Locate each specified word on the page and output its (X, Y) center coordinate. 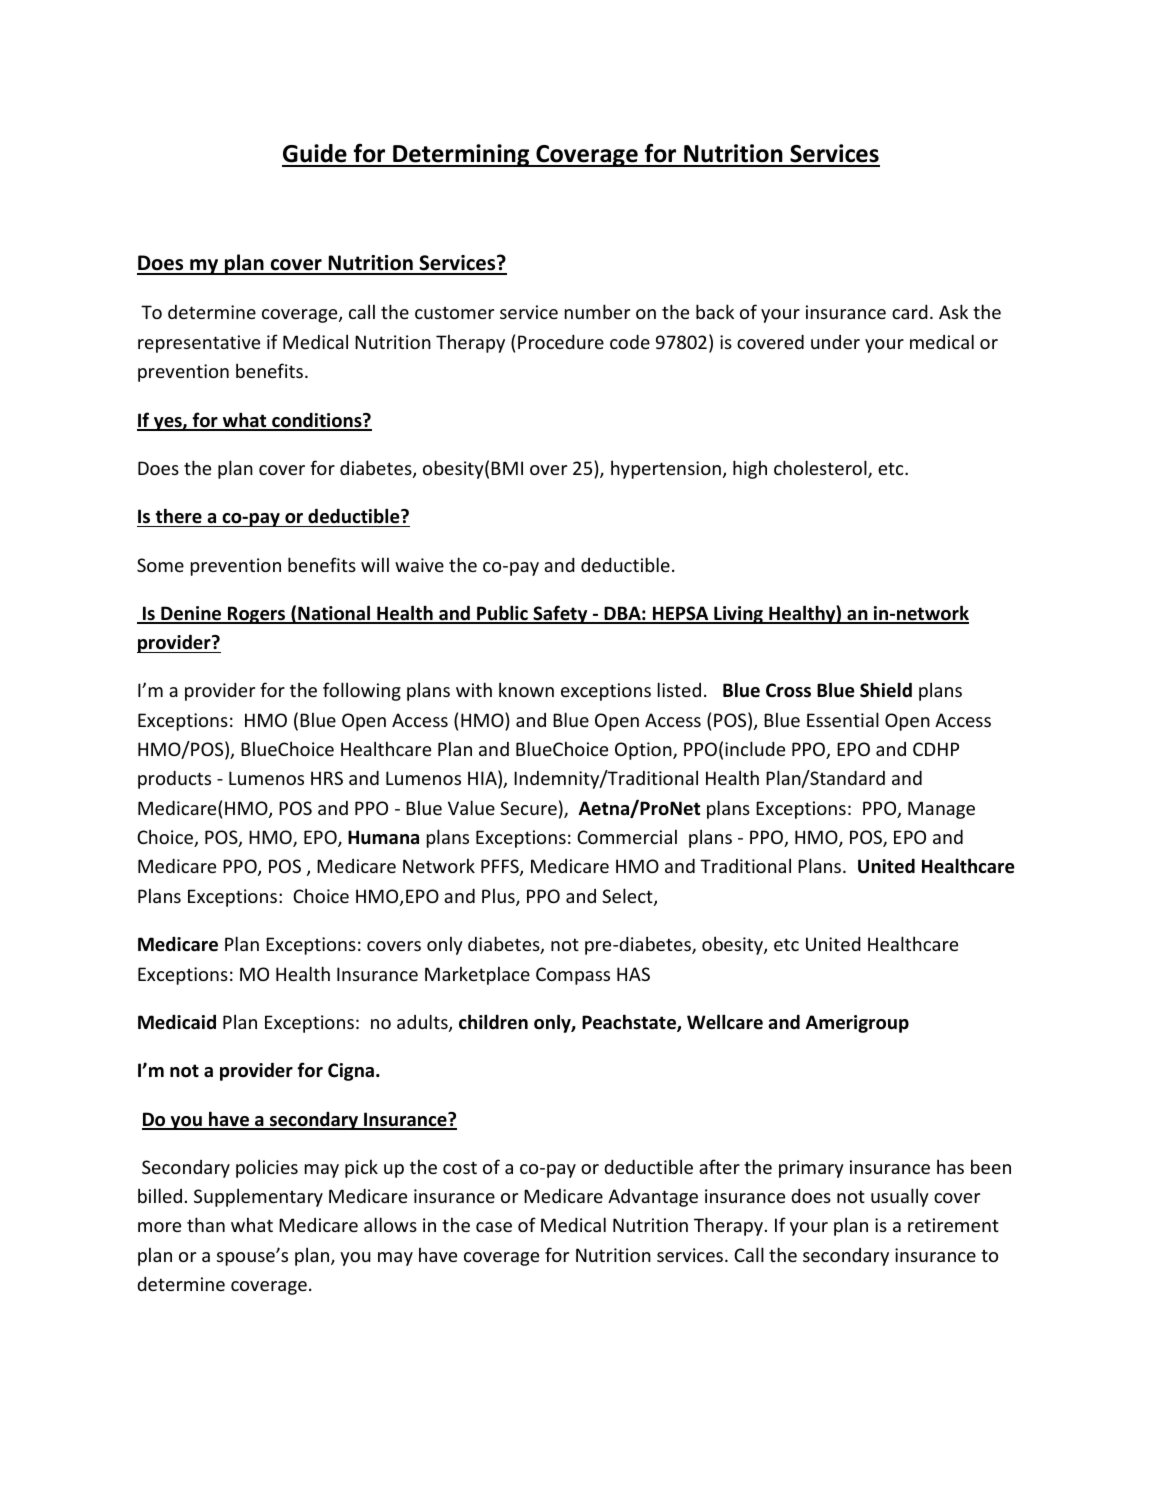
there (178, 516)
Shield (886, 690)
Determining (461, 155)
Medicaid (177, 1022)
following (362, 691)
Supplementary (258, 1197)
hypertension (666, 469)
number (597, 311)
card (910, 311)
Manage (941, 810)
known (526, 689)
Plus (499, 897)
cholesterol (821, 469)
